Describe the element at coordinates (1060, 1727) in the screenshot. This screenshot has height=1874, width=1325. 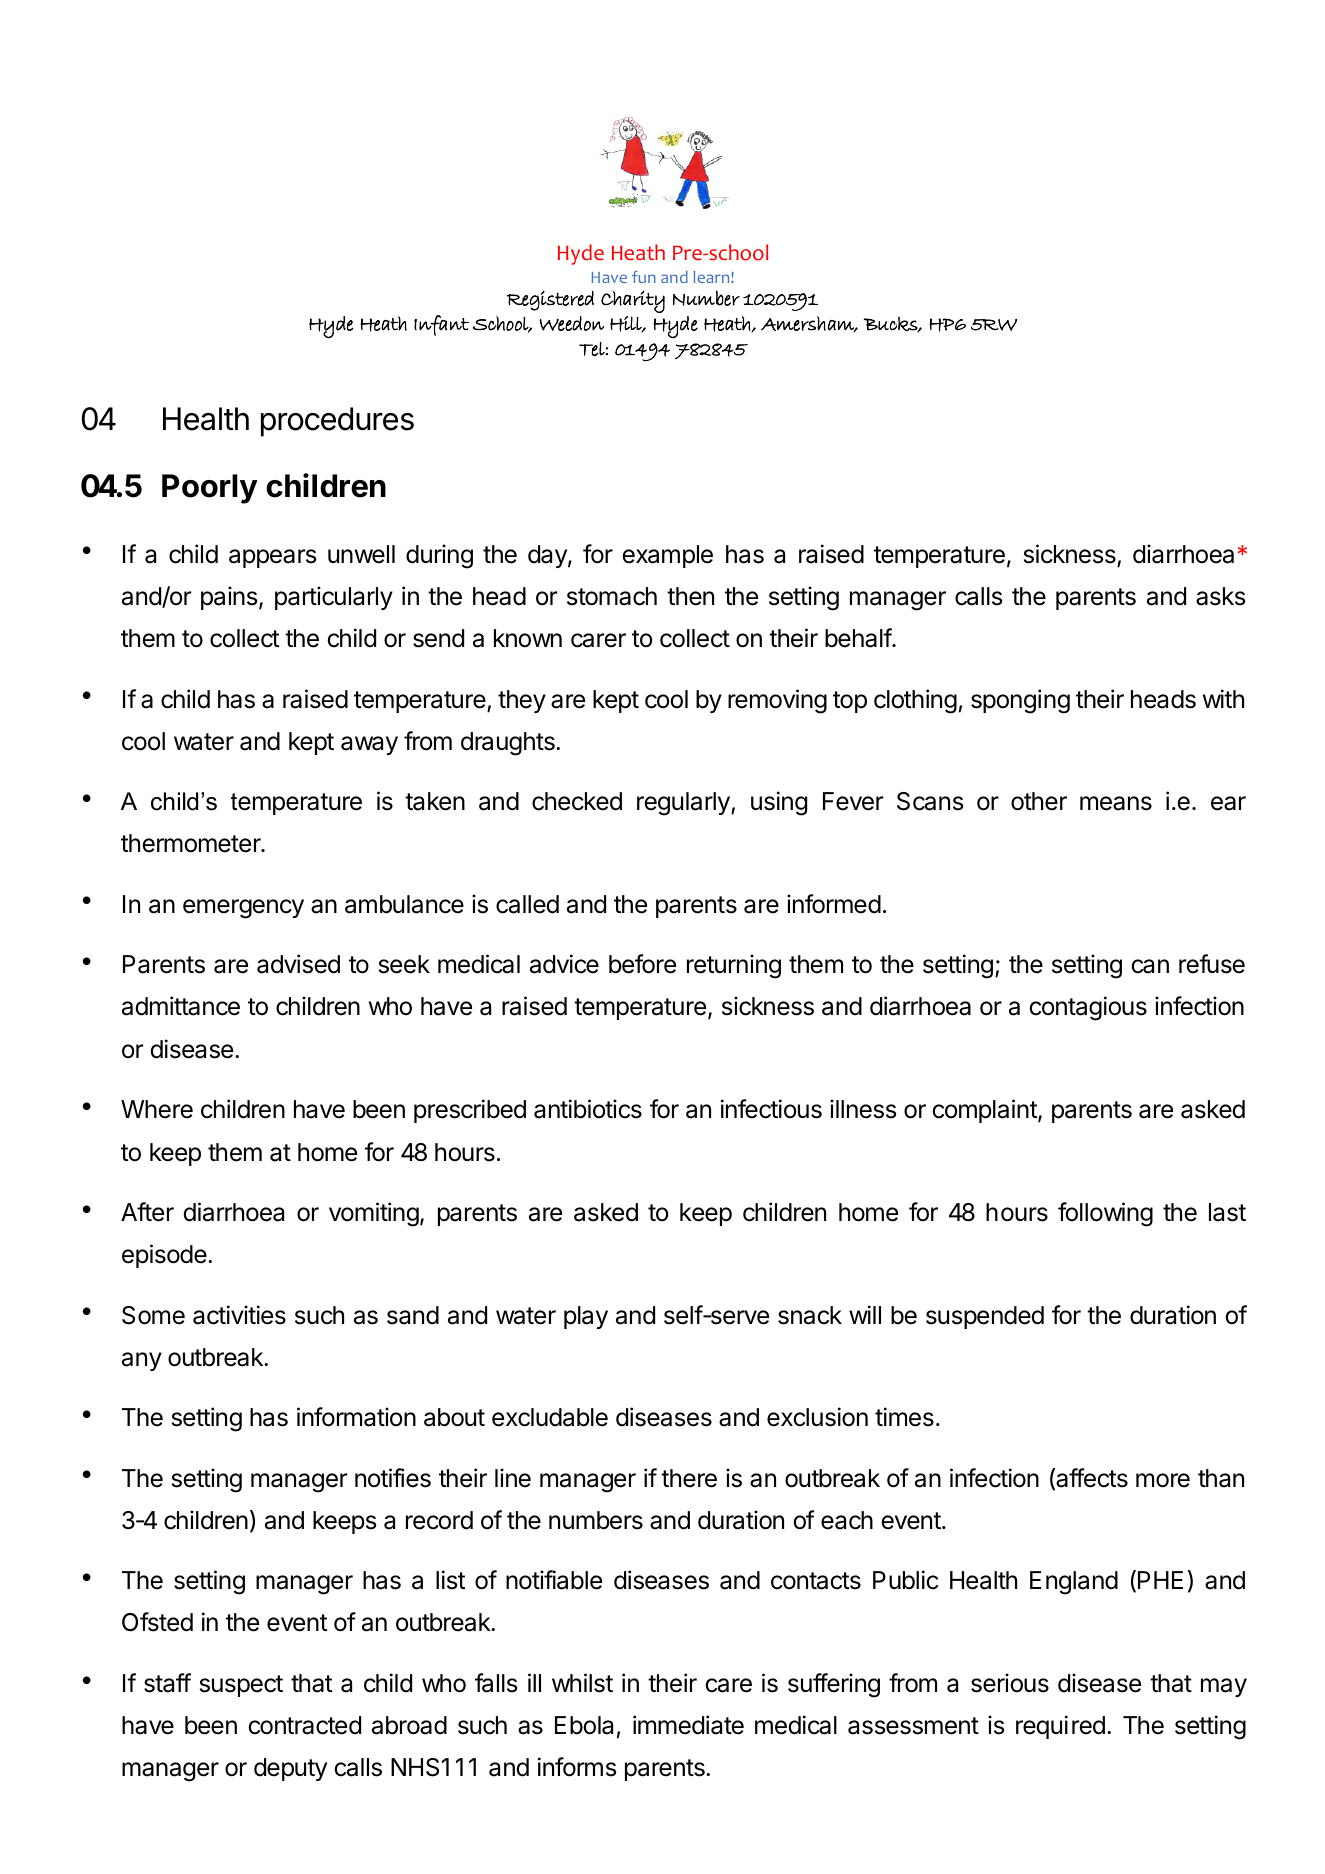
I see `required` at that location.
